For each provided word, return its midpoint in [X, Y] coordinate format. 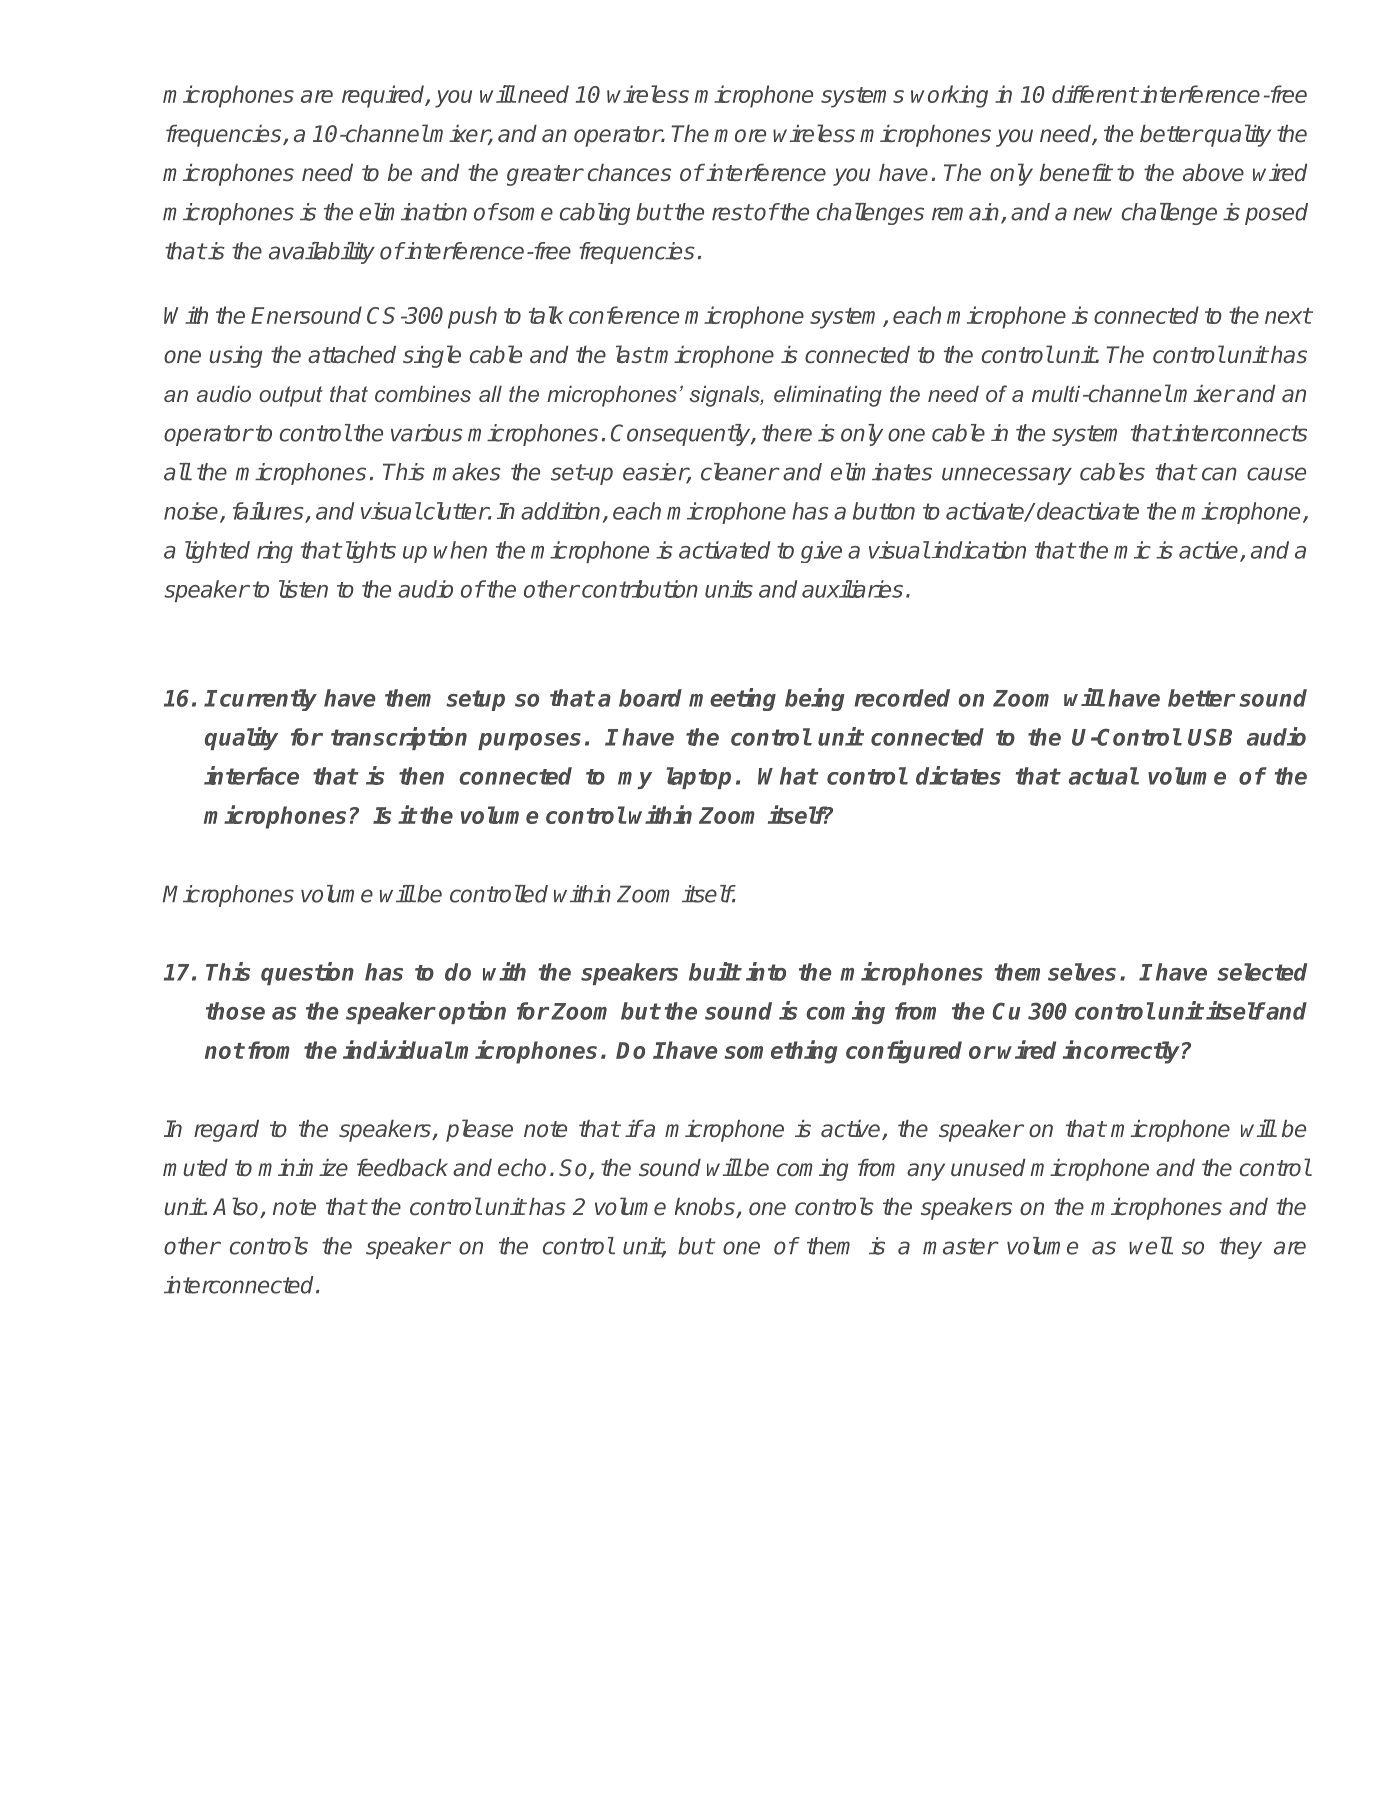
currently [268, 700]
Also [237, 1207]
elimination [413, 212]
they [1240, 1248]
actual [1103, 776]
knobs [706, 1208]
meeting [732, 699]
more [740, 136]
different [1095, 94]
